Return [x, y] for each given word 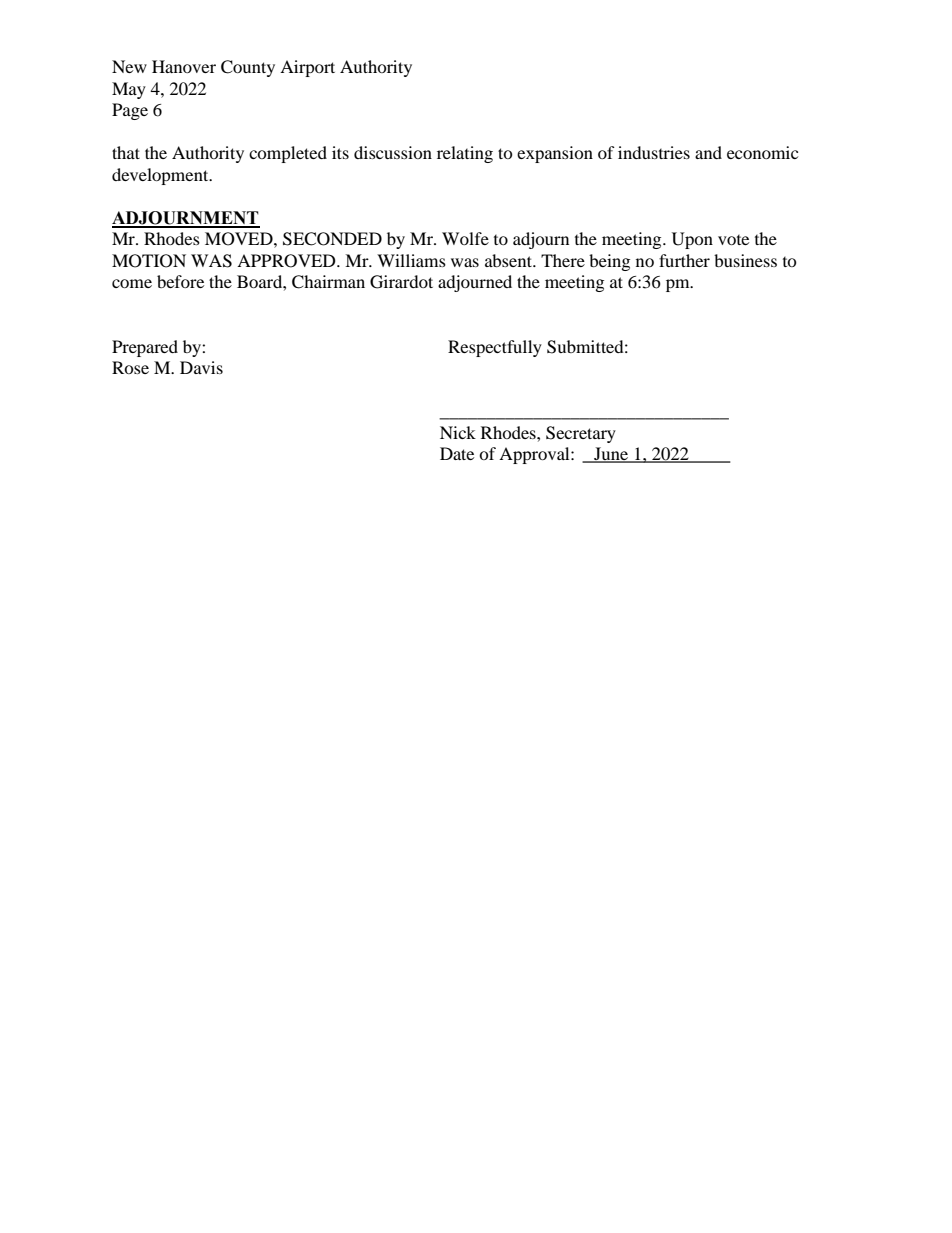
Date [457, 453]
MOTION [149, 261]
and [708, 152]
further [684, 260]
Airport [307, 68]
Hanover [184, 66]
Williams [411, 260]
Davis [201, 367]
